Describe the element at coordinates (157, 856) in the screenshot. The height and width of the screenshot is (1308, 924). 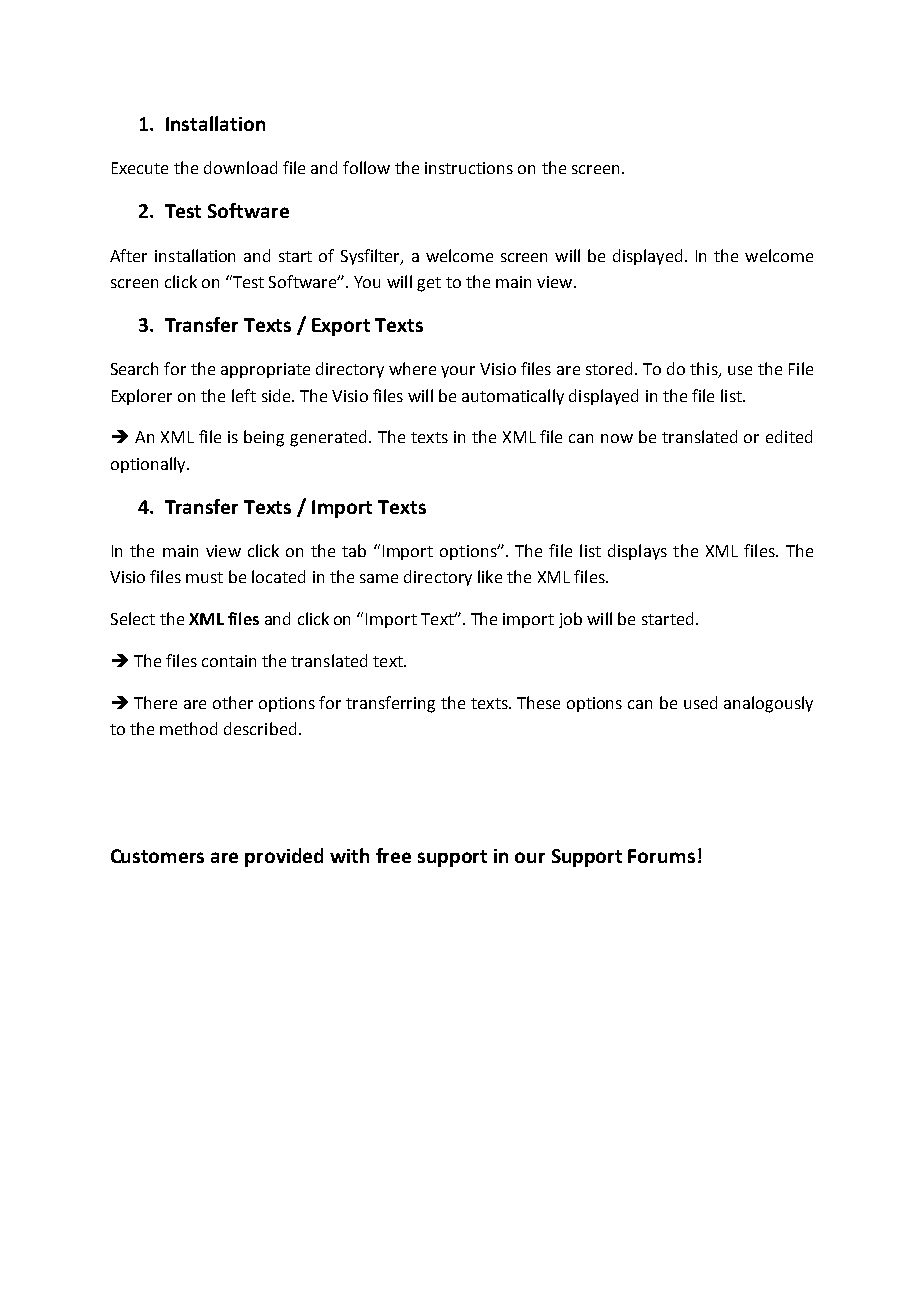
I see `Customers` at that location.
